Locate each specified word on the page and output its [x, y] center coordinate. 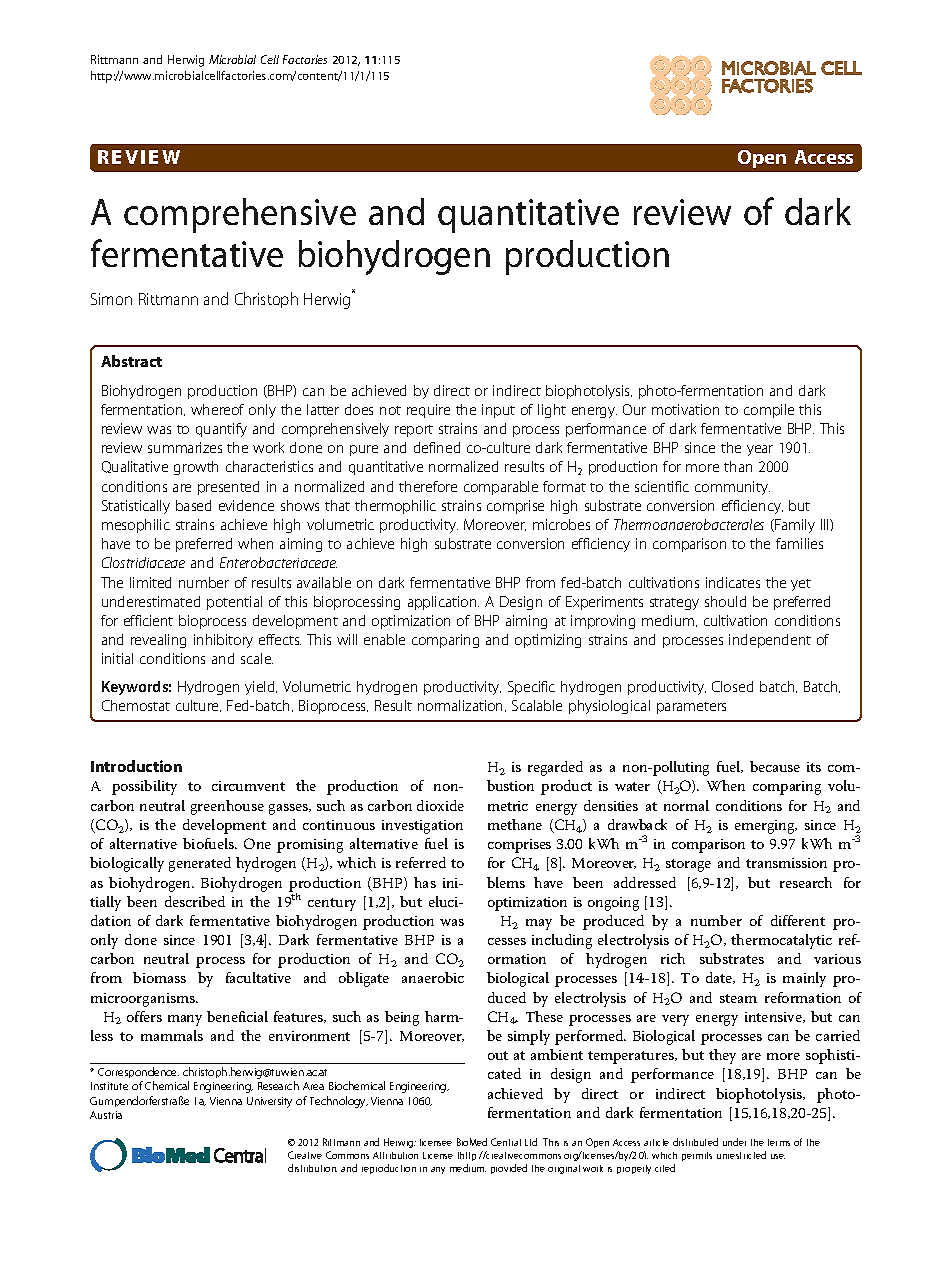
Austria [106, 1115]
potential [234, 603]
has [425, 882]
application [443, 603]
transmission [786, 863]
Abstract [131, 361]
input [498, 411]
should [725, 601]
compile [769, 411]
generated [200, 864]
